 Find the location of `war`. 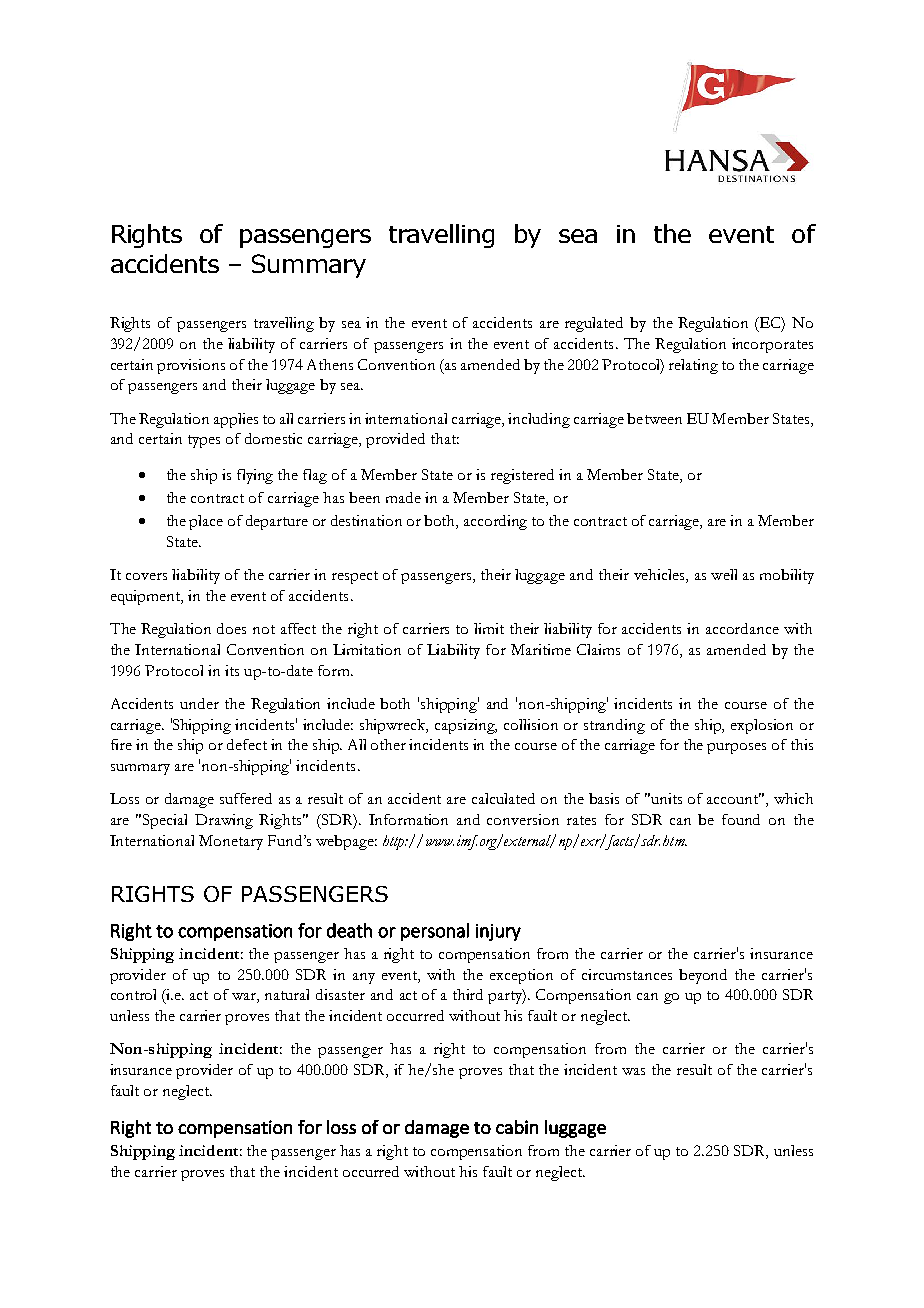

war is located at coordinates (245, 998).
